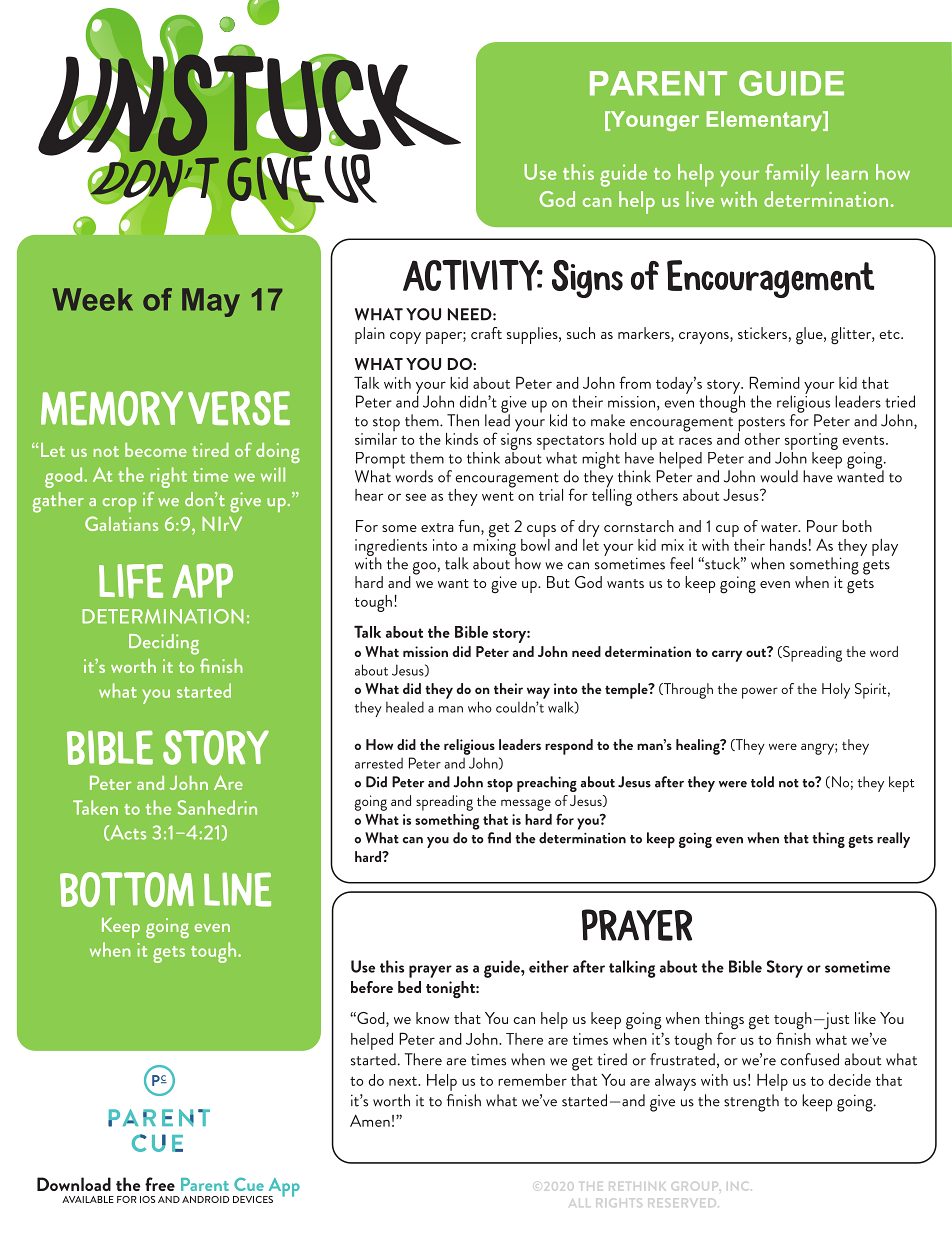 The image size is (952, 1233). Describe the element at coordinates (792, 175) in the screenshot. I see `family` at that location.
